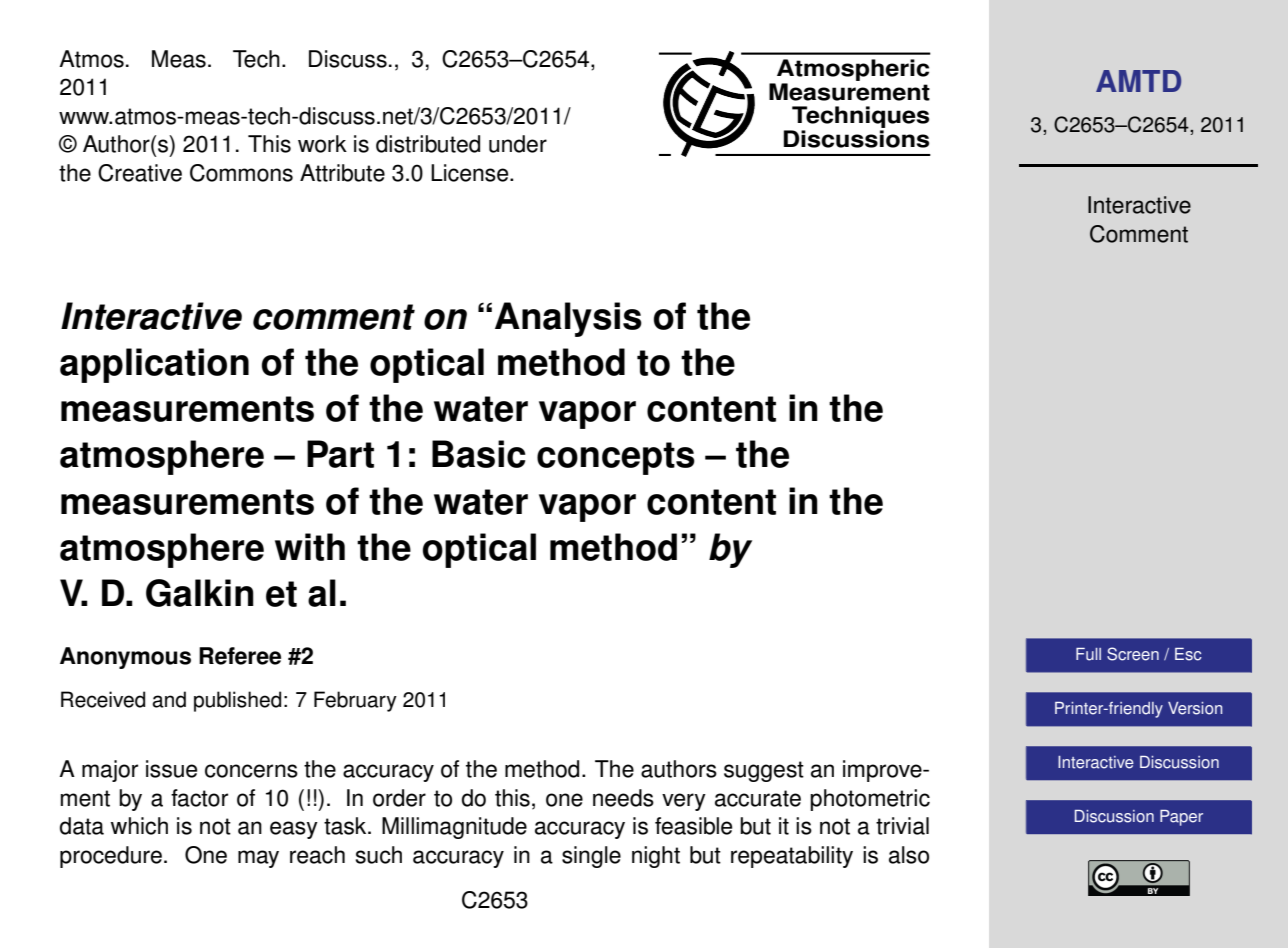 This screenshot has height=948, width=1288. Describe the element at coordinates (240, 656) in the screenshot. I see `Referee` at that location.
